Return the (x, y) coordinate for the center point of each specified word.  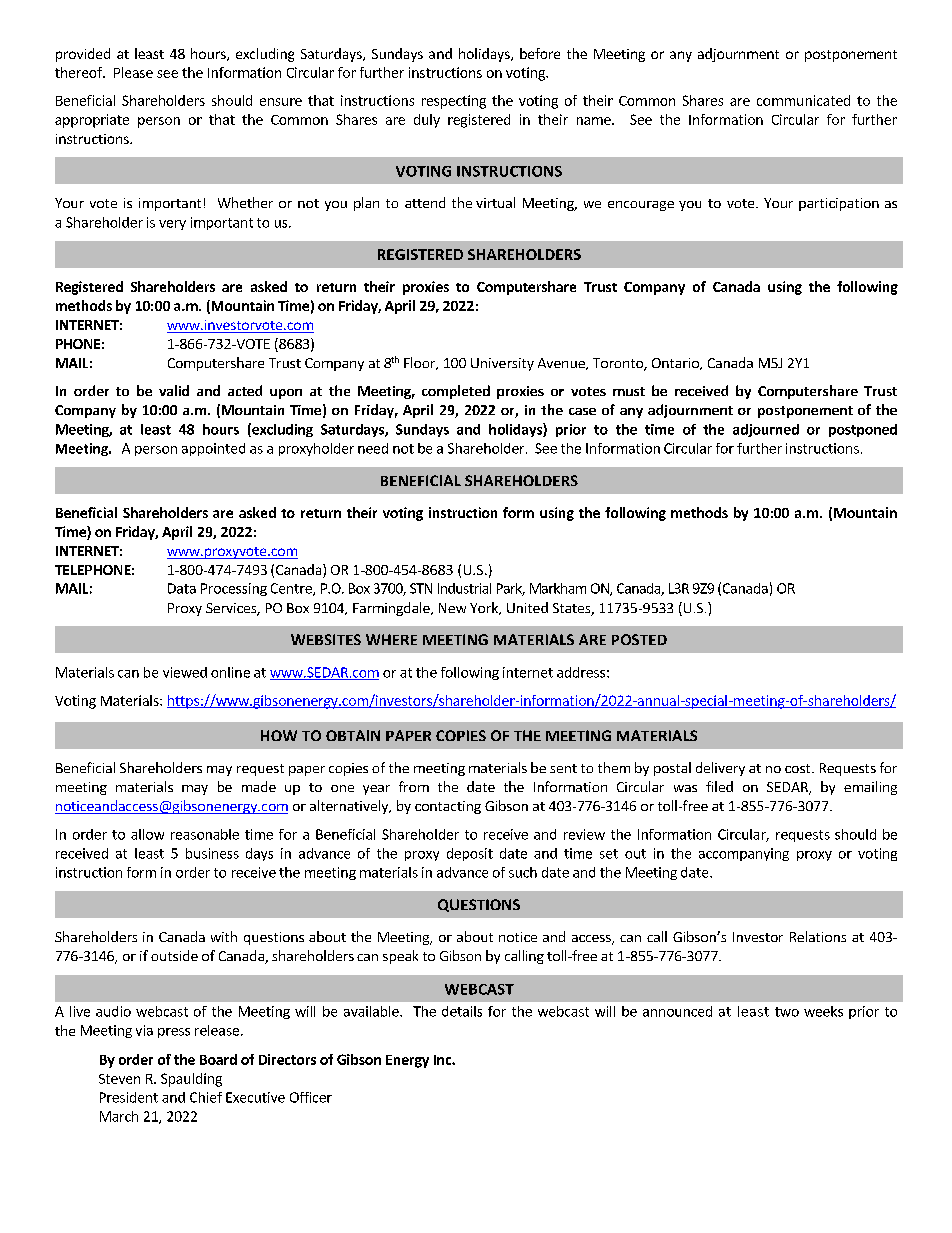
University (502, 364)
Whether (245, 202)
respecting (454, 102)
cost (799, 768)
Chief (206, 1097)
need (373, 448)
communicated (803, 100)
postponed (863, 430)
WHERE (391, 639)
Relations (818, 936)
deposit (470, 854)
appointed (213, 449)
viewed (185, 672)
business (212, 853)
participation (839, 204)
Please (133, 72)
